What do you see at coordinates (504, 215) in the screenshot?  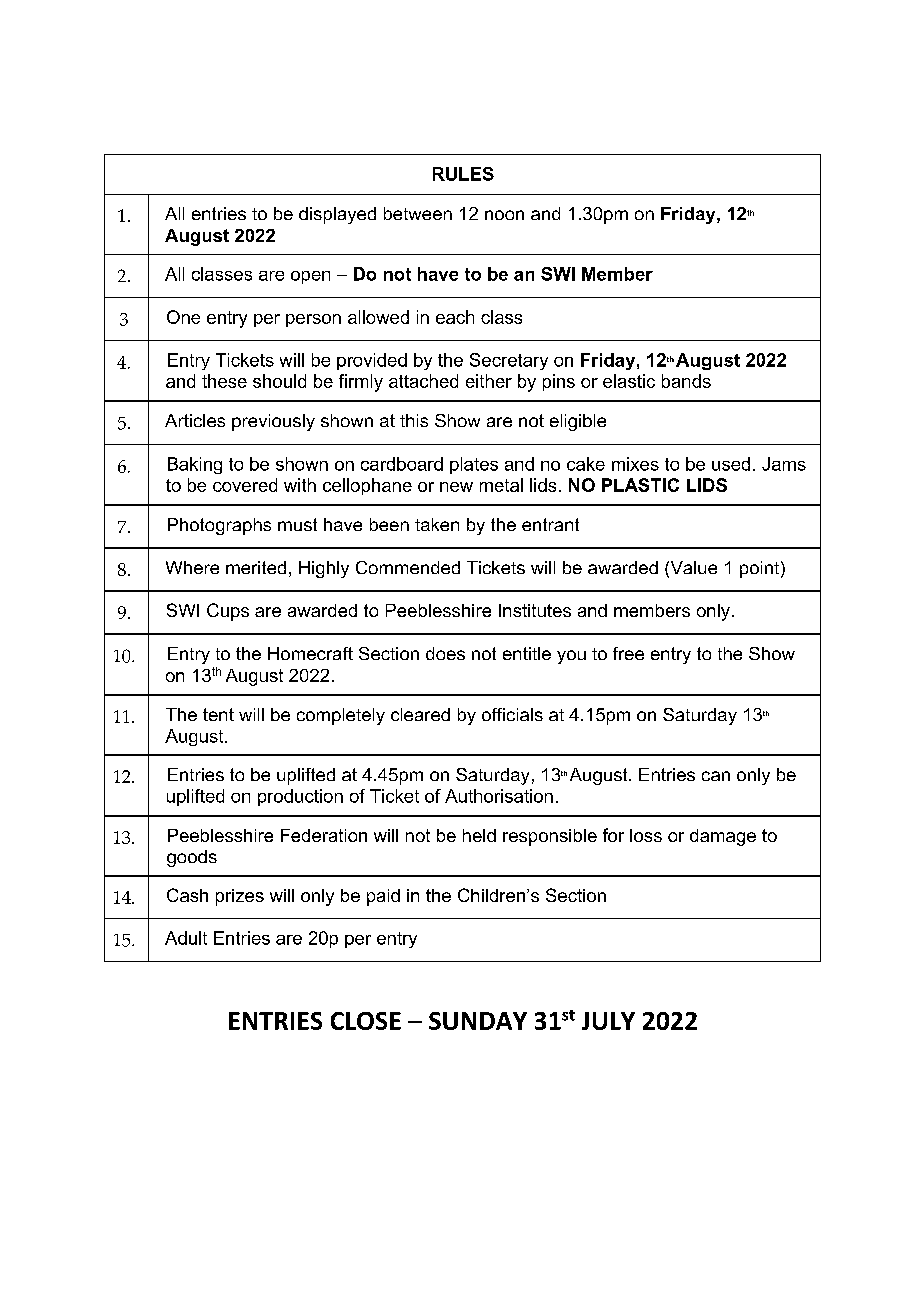 I see `noon` at bounding box center [504, 215].
